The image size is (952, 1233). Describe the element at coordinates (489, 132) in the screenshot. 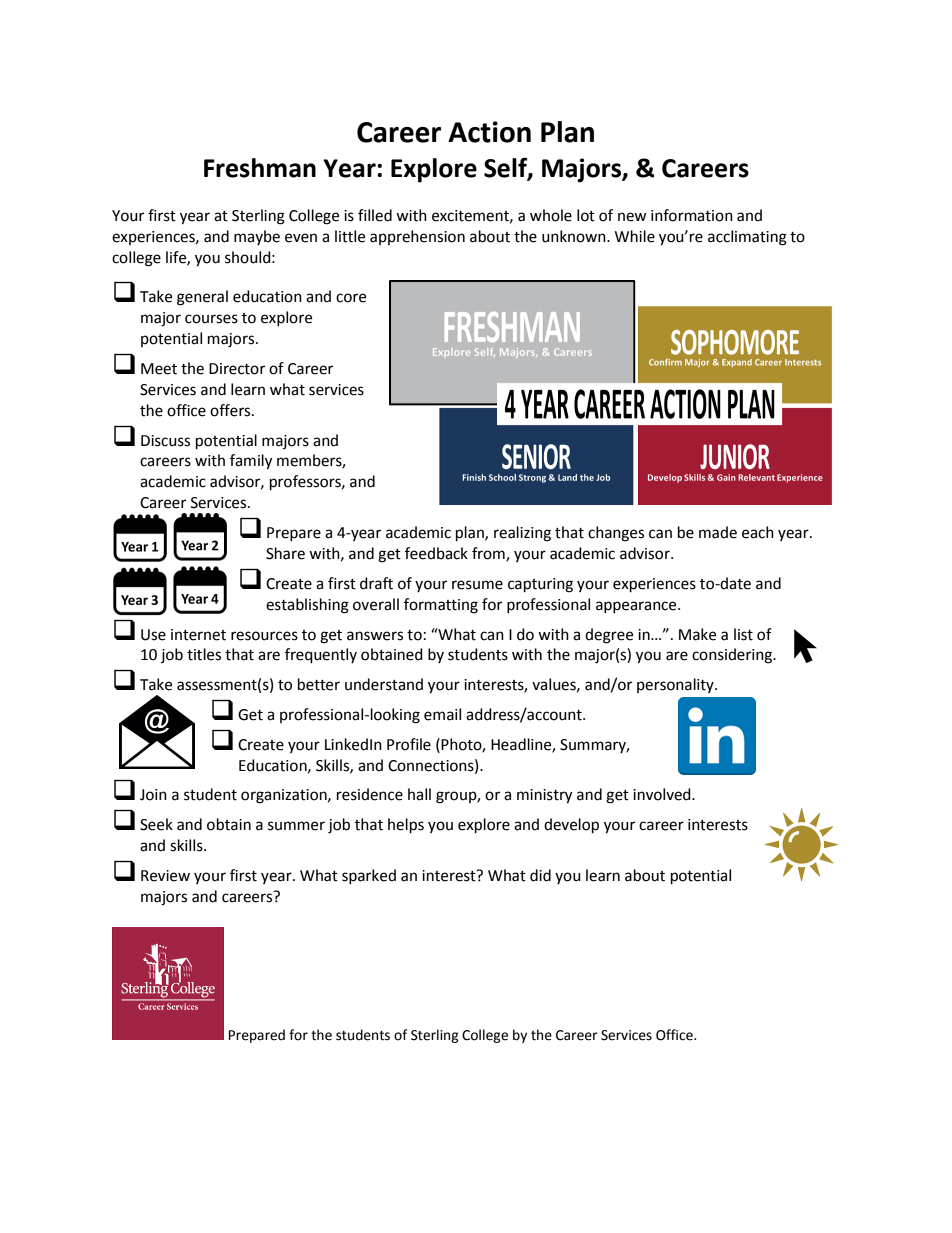

I see `Action` at that location.
